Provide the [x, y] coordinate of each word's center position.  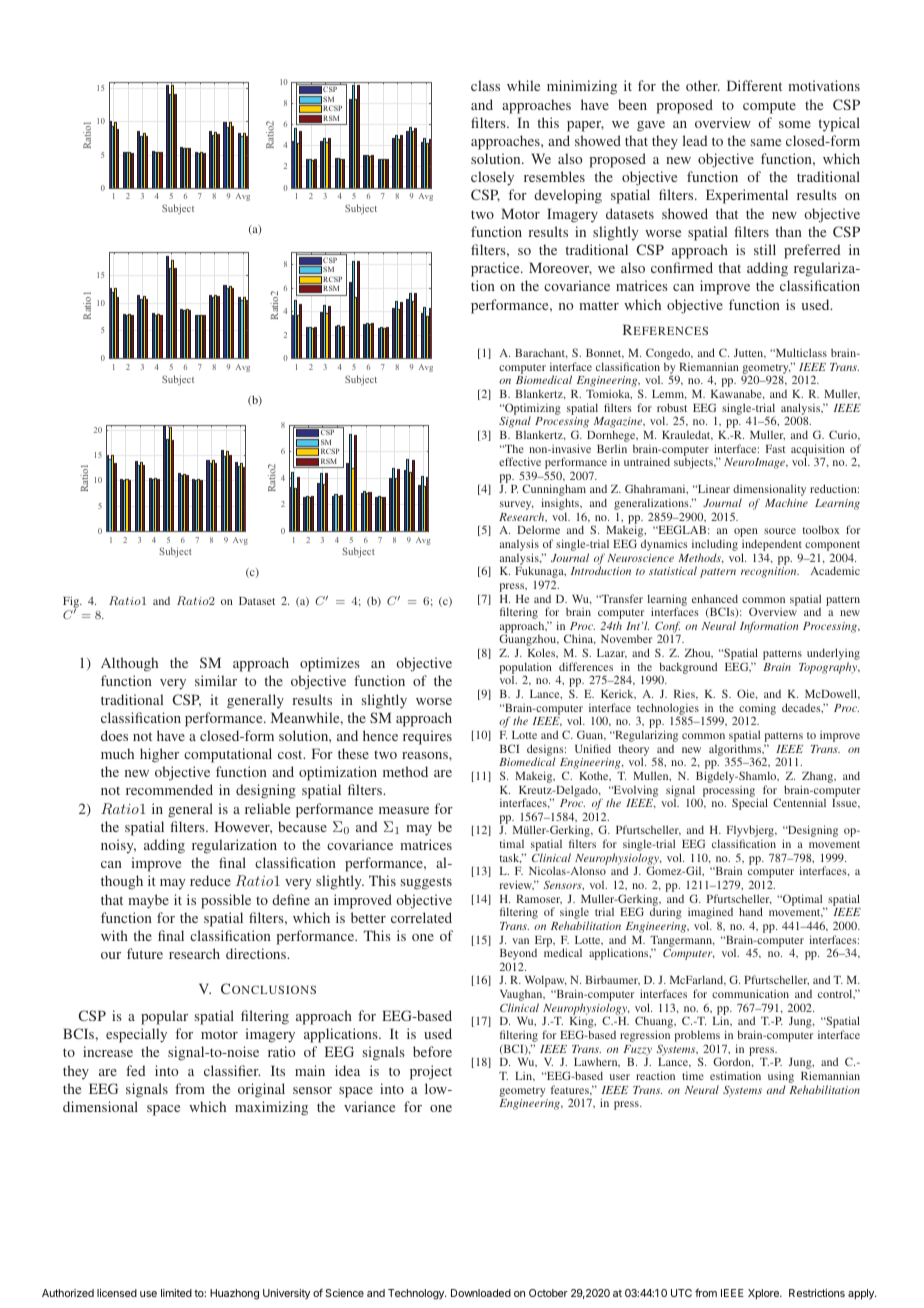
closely [492, 178]
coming [757, 710]
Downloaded [481, 1293]
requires [427, 737]
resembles [554, 176]
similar [216, 680]
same [766, 142]
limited [176, 1293]
